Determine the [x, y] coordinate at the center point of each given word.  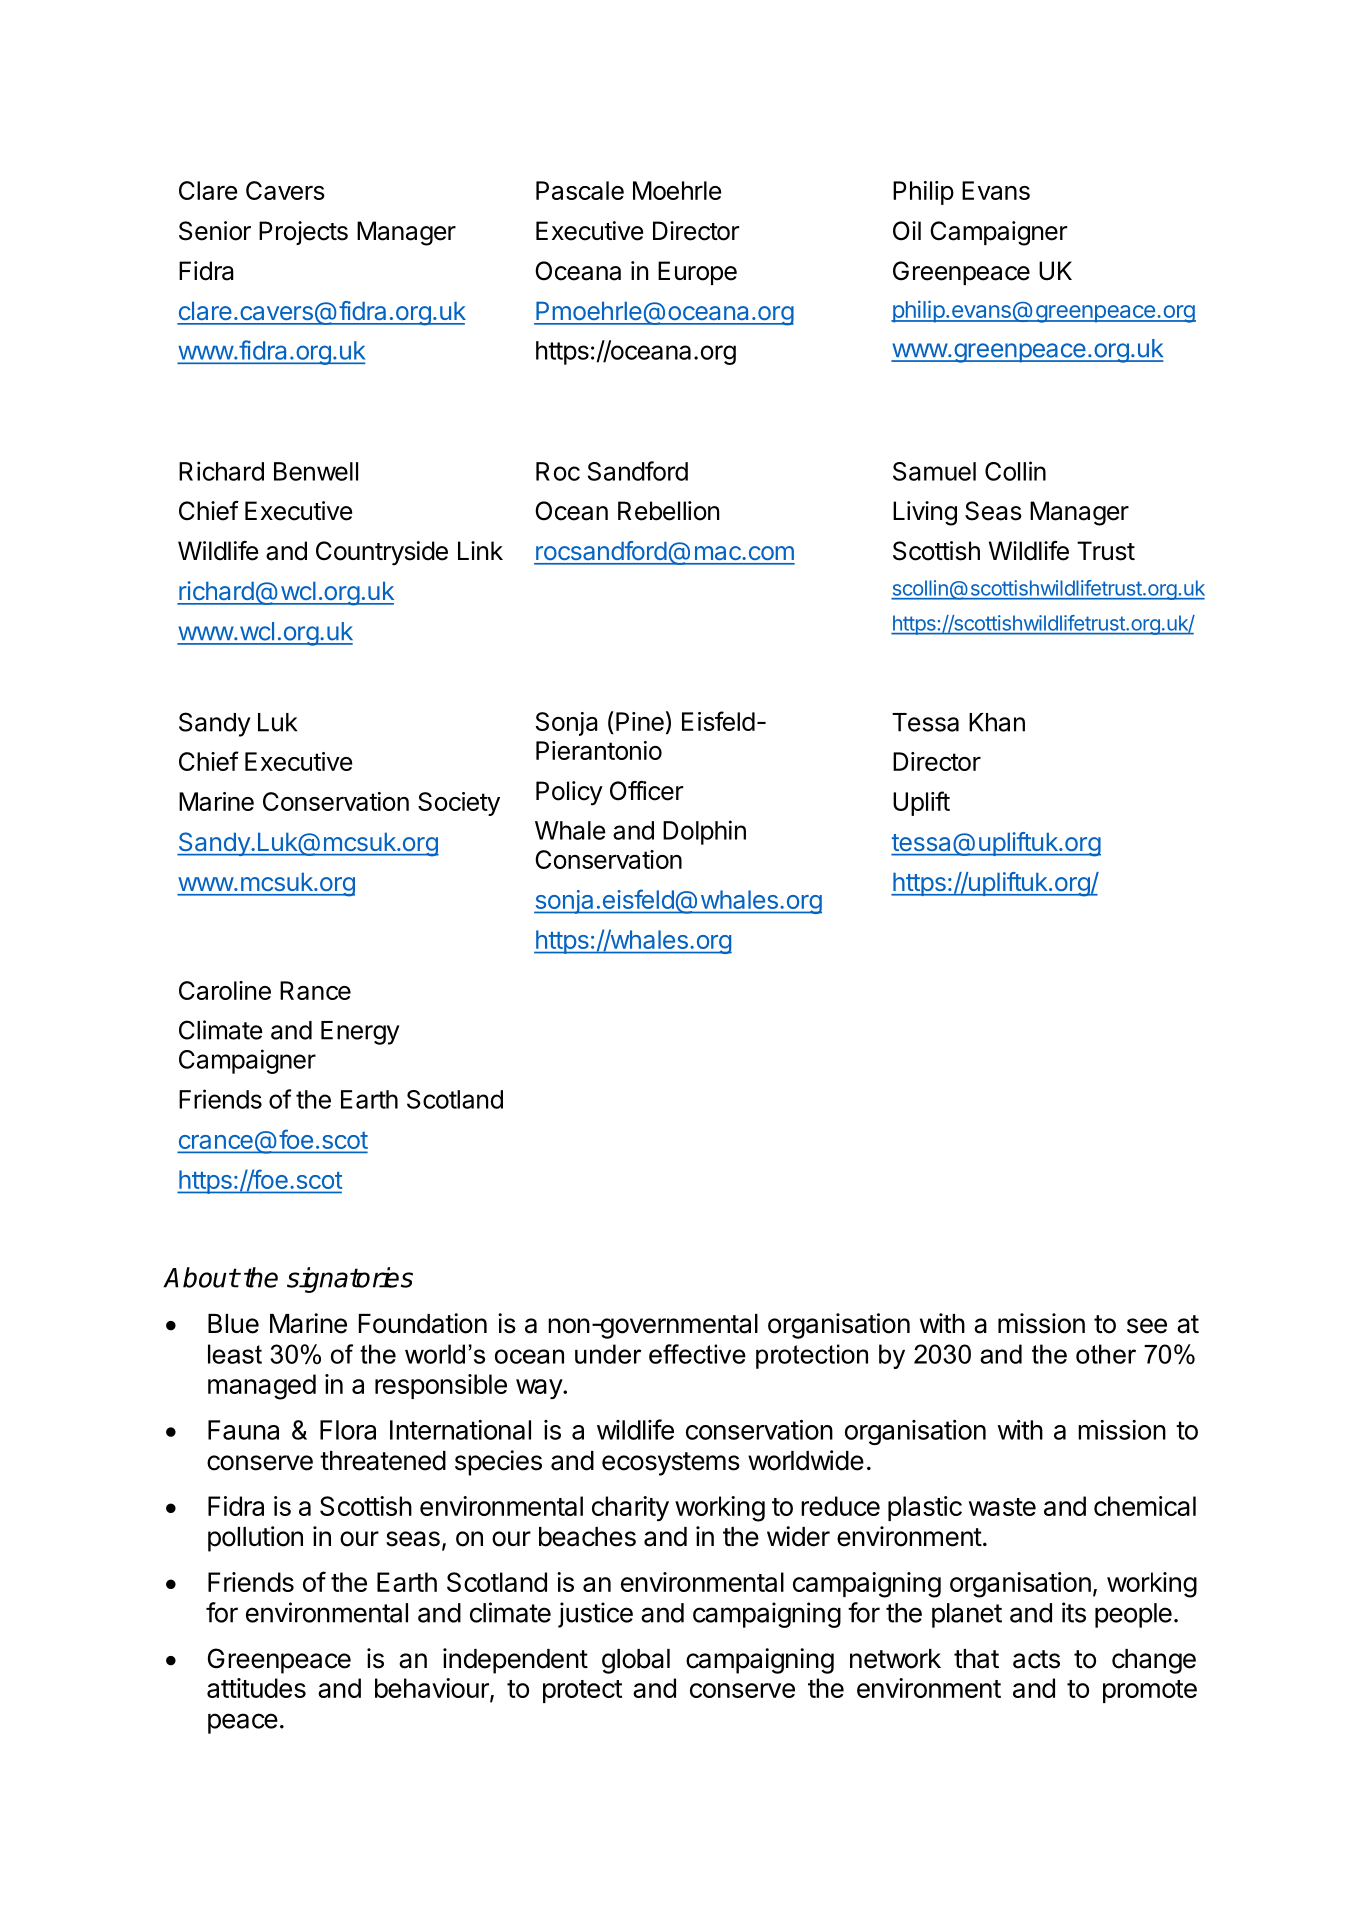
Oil [907, 231]
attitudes [256, 1688]
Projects [303, 233]
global [636, 1661]
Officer [646, 791]
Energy [360, 1033]
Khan [997, 722]
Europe [697, 273]
